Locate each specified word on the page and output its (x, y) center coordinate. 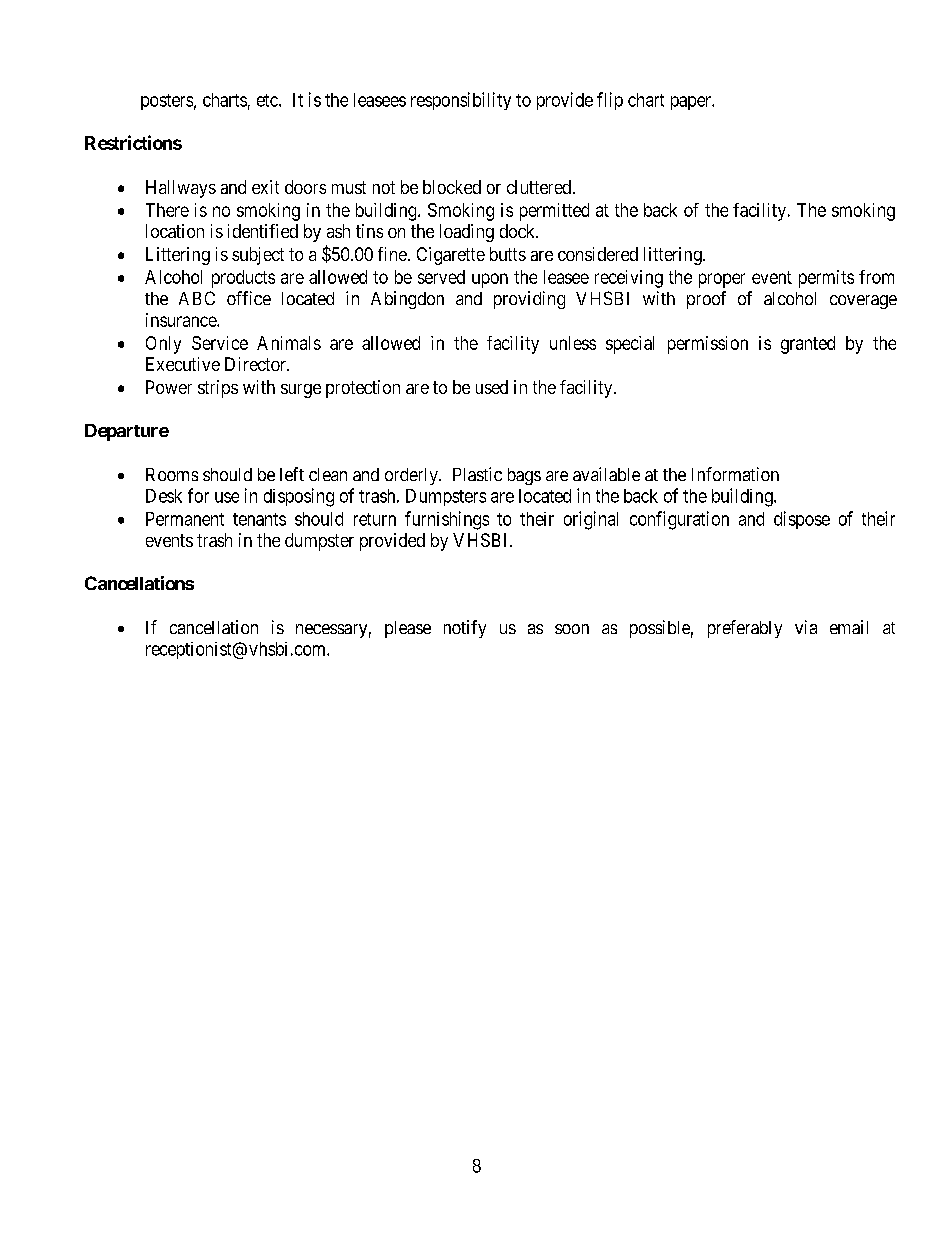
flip (610, 101)
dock (519, 231)
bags (524, 476)
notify (465, 629)
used (492, 387)
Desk (164, 496)
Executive (183, 364)
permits (826, 279)
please (408, 629)
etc (268, 100)
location (175, 231)
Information (735, 474)
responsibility (461, 101)
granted (808, 345)
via (806, 627)
